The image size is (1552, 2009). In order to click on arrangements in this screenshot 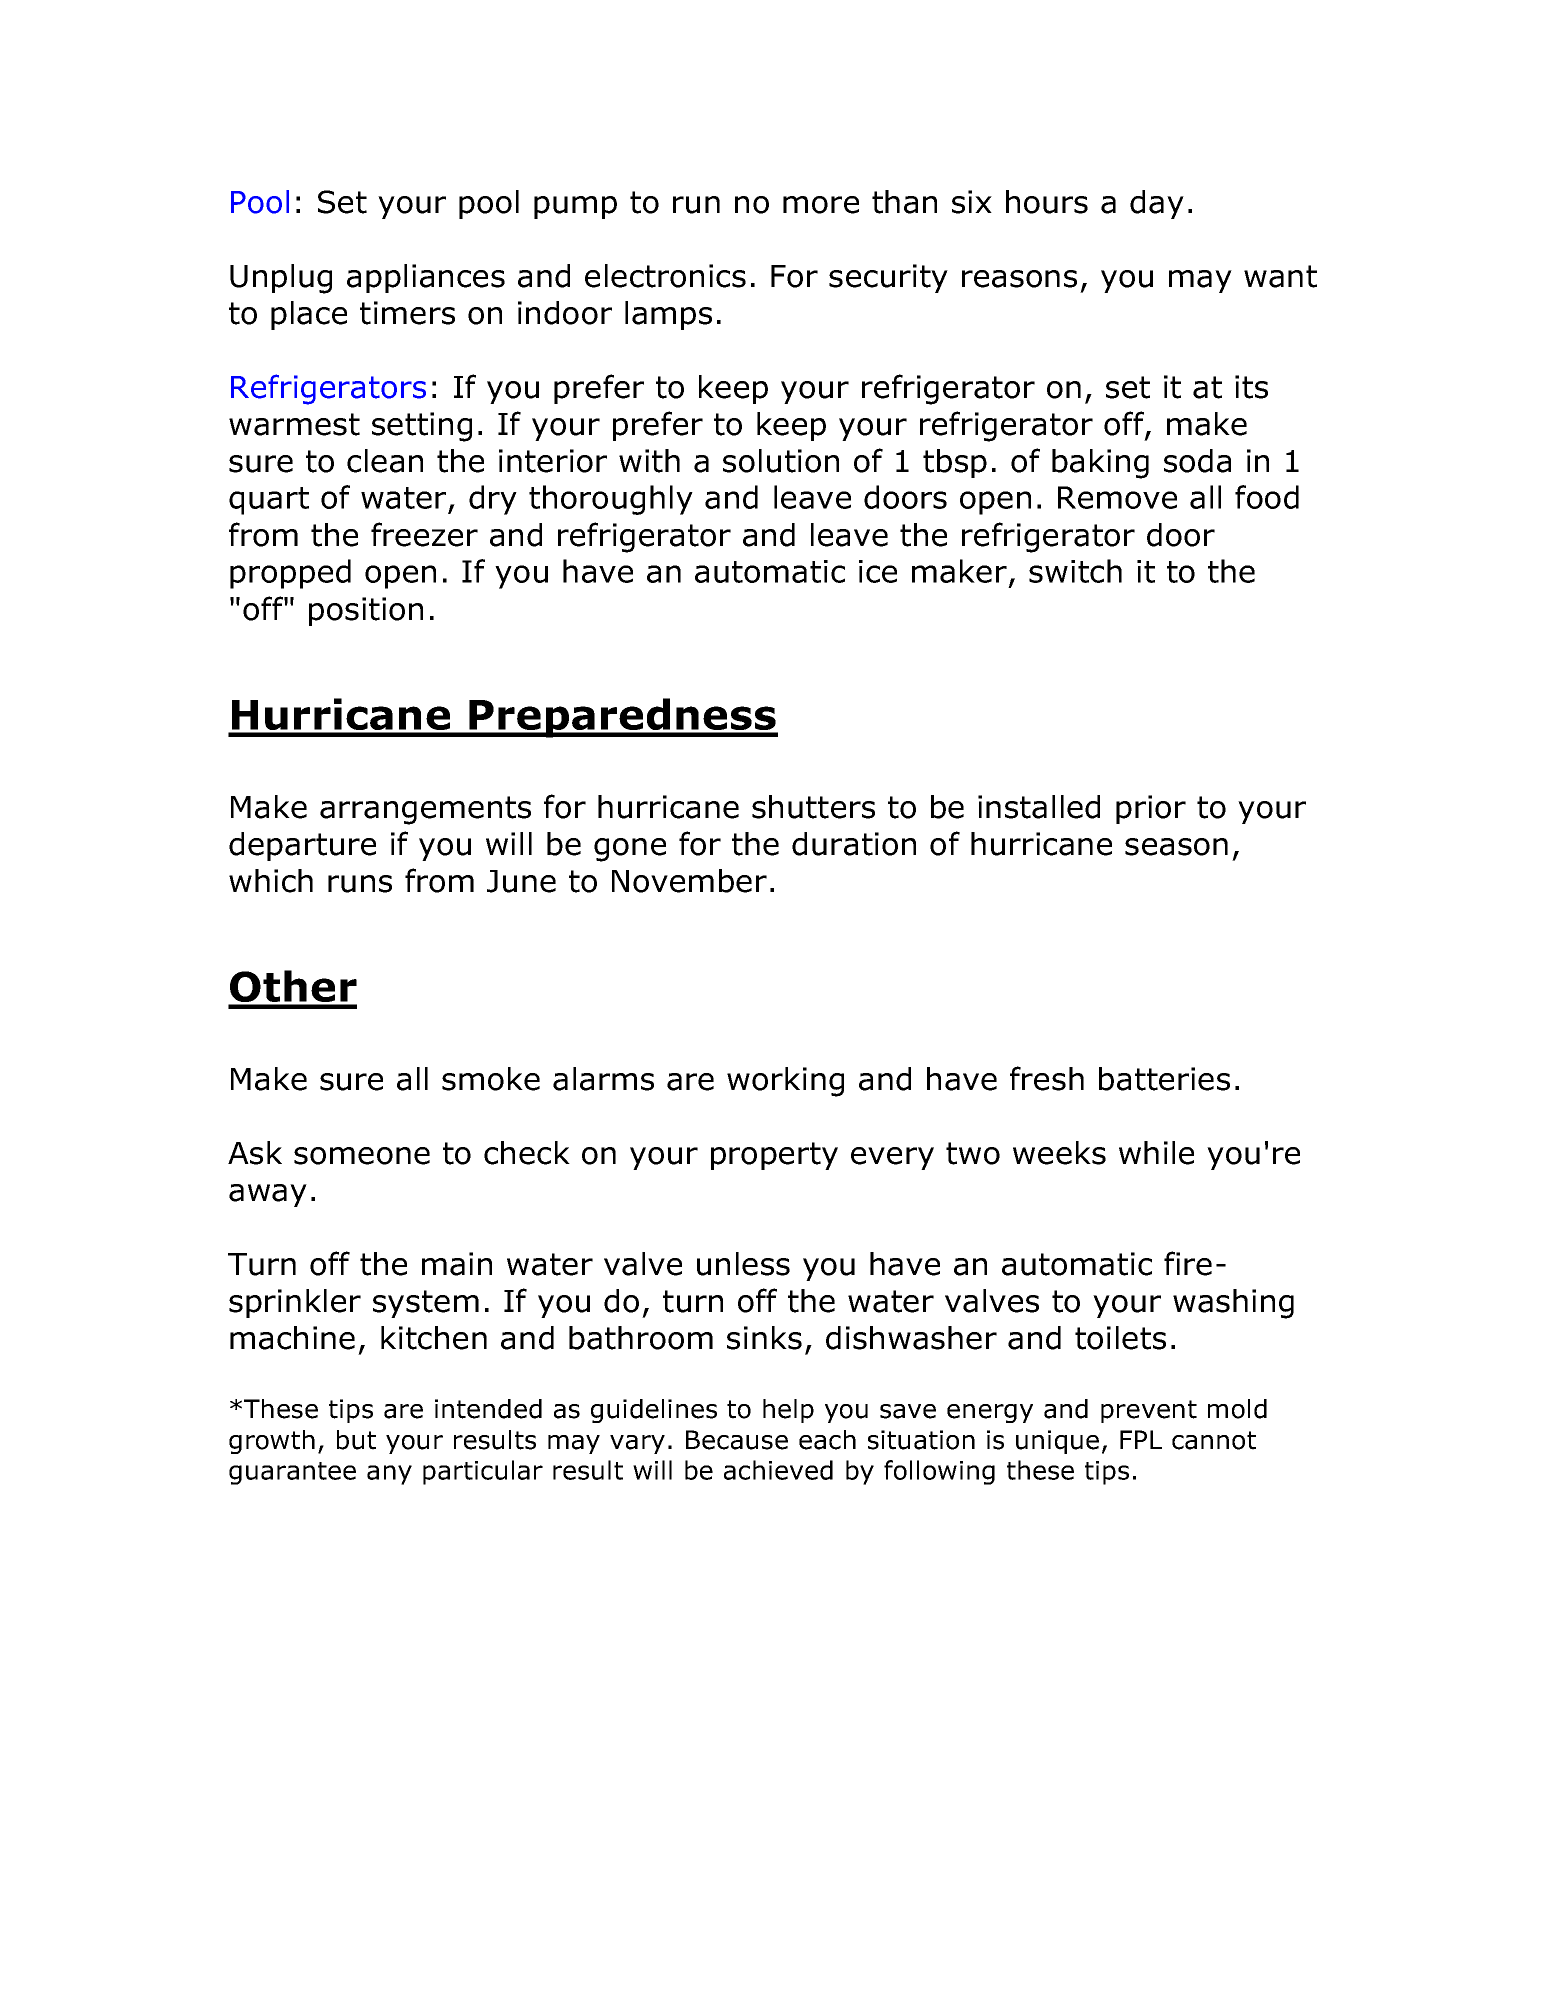, I will do `click(425, 810)`.
